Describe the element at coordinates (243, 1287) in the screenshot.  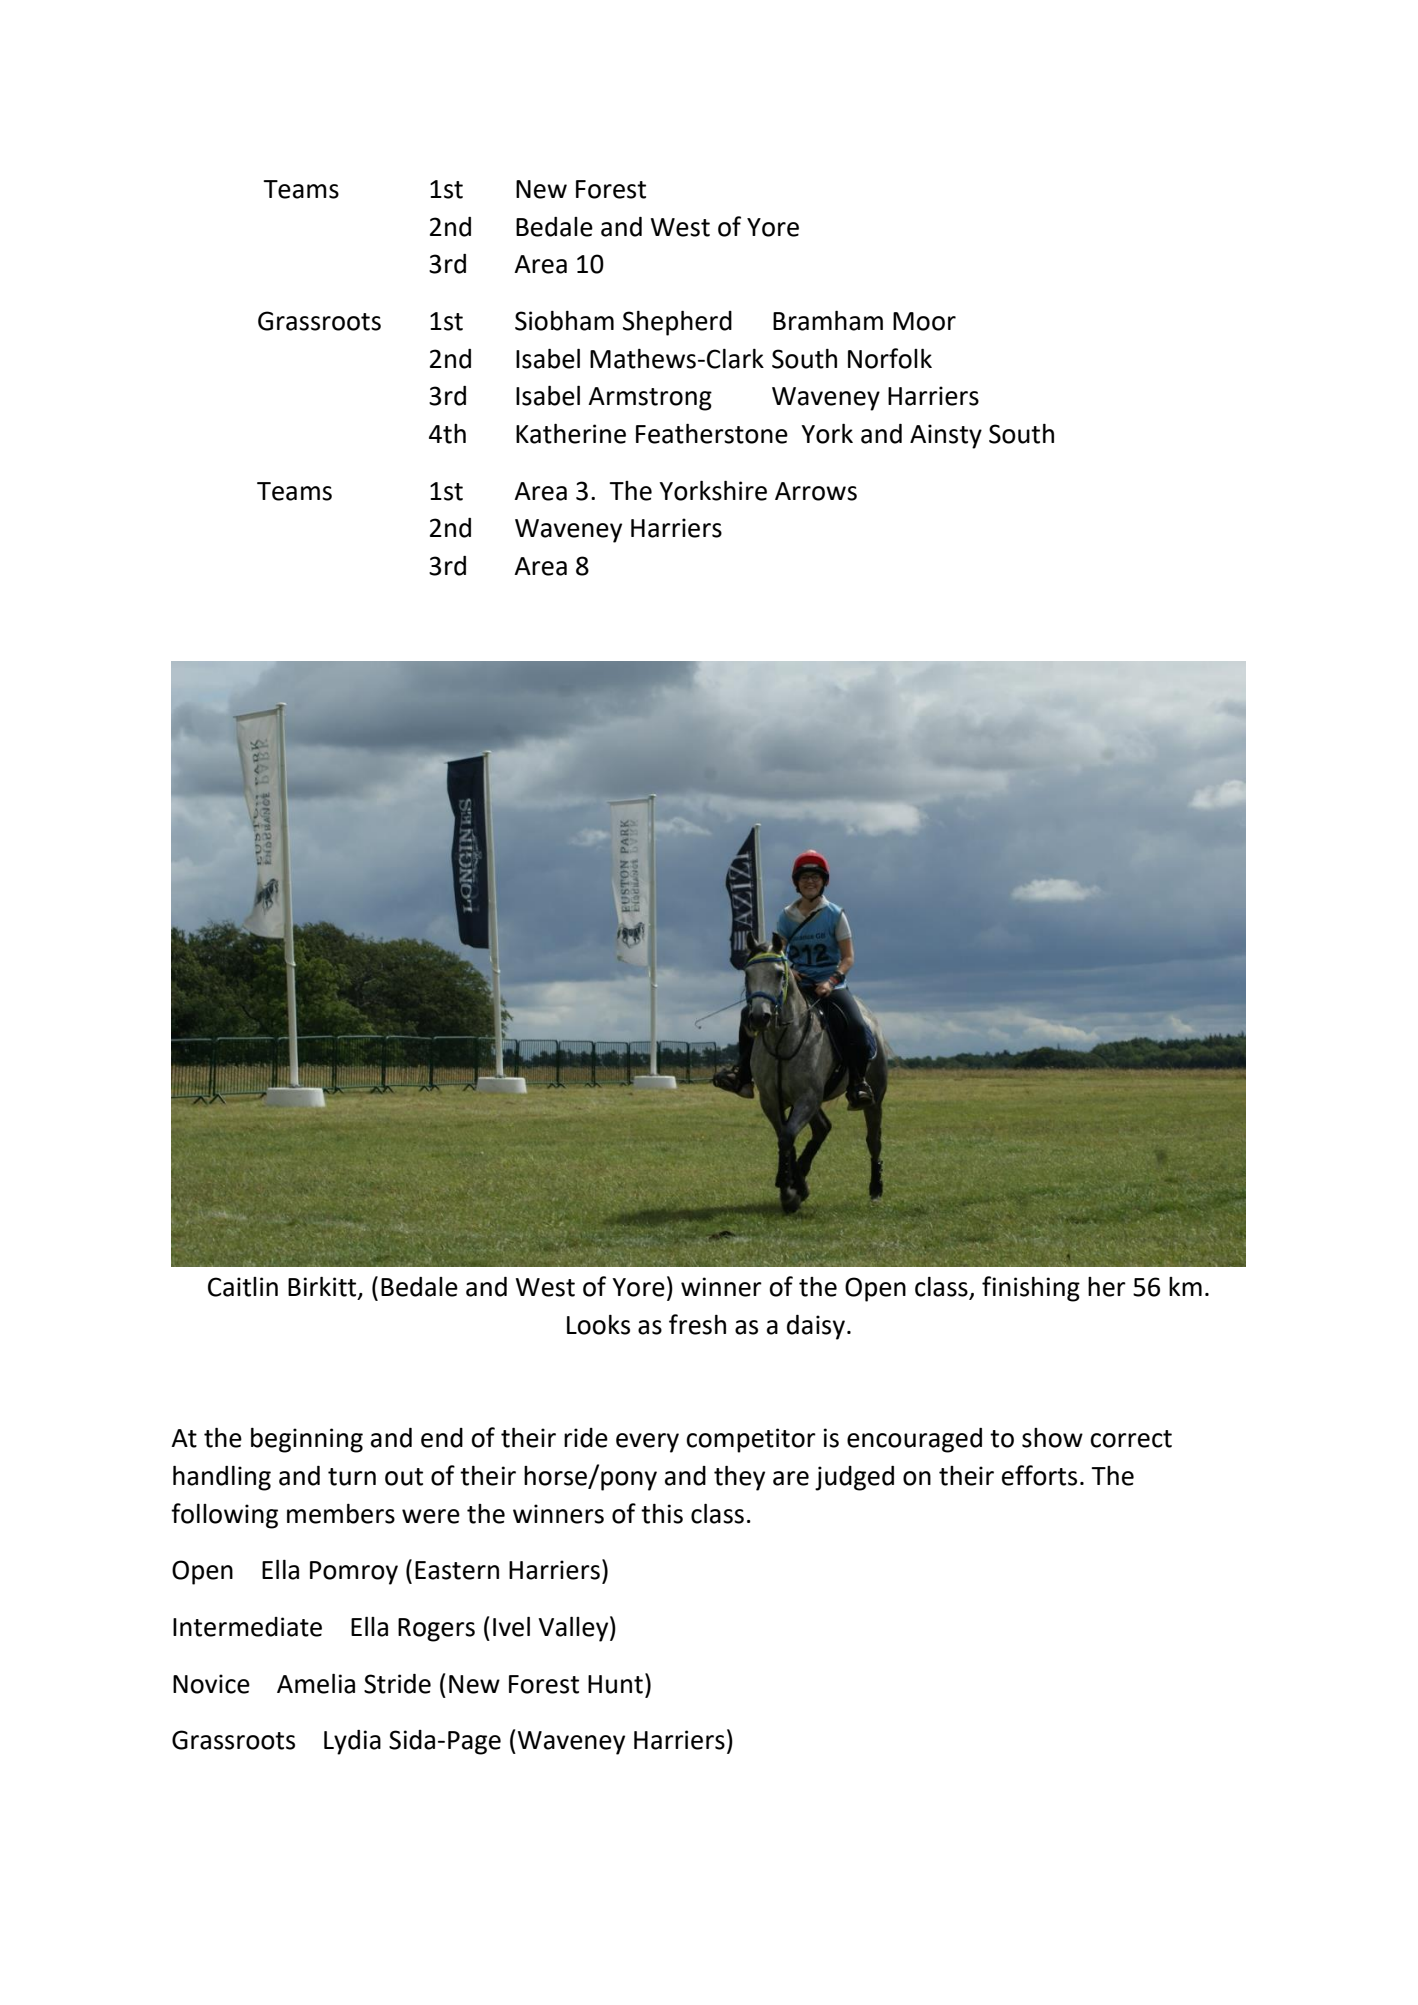
I see `Caitlin` at that location.
